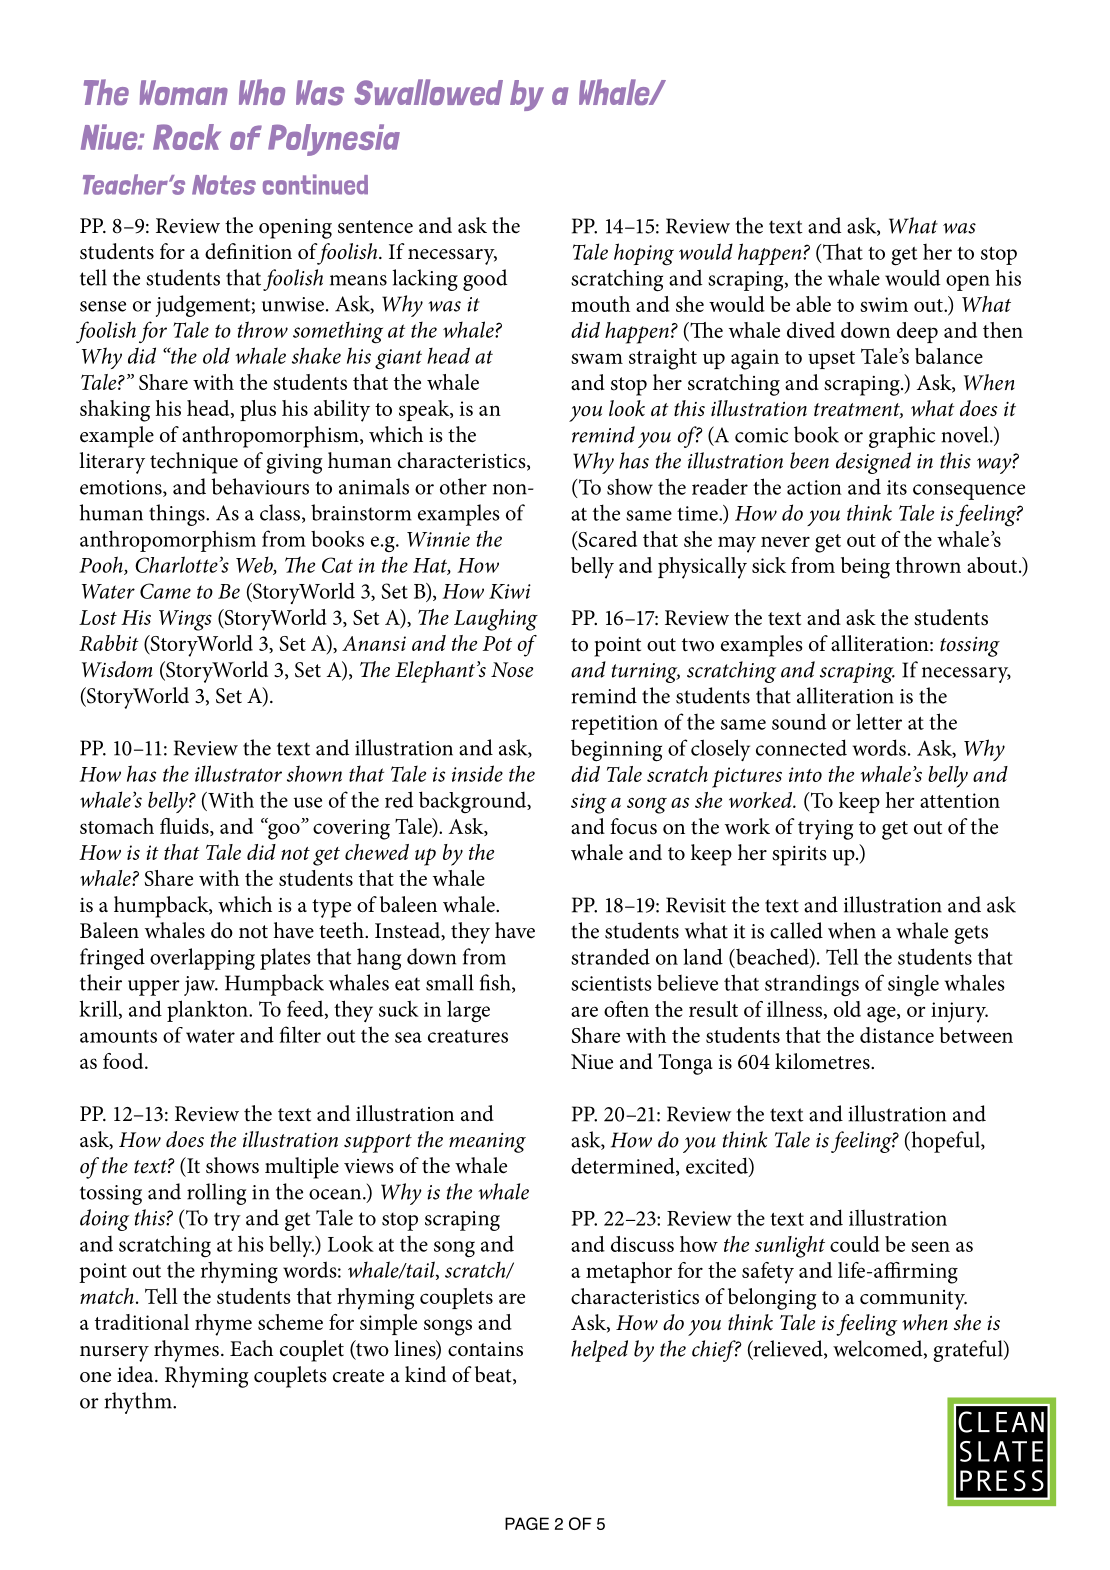 This screenshot has width=1110, height=1570. Describe the element at coordinates (248, 251) in the screenshot. I see `definition` at that location.
